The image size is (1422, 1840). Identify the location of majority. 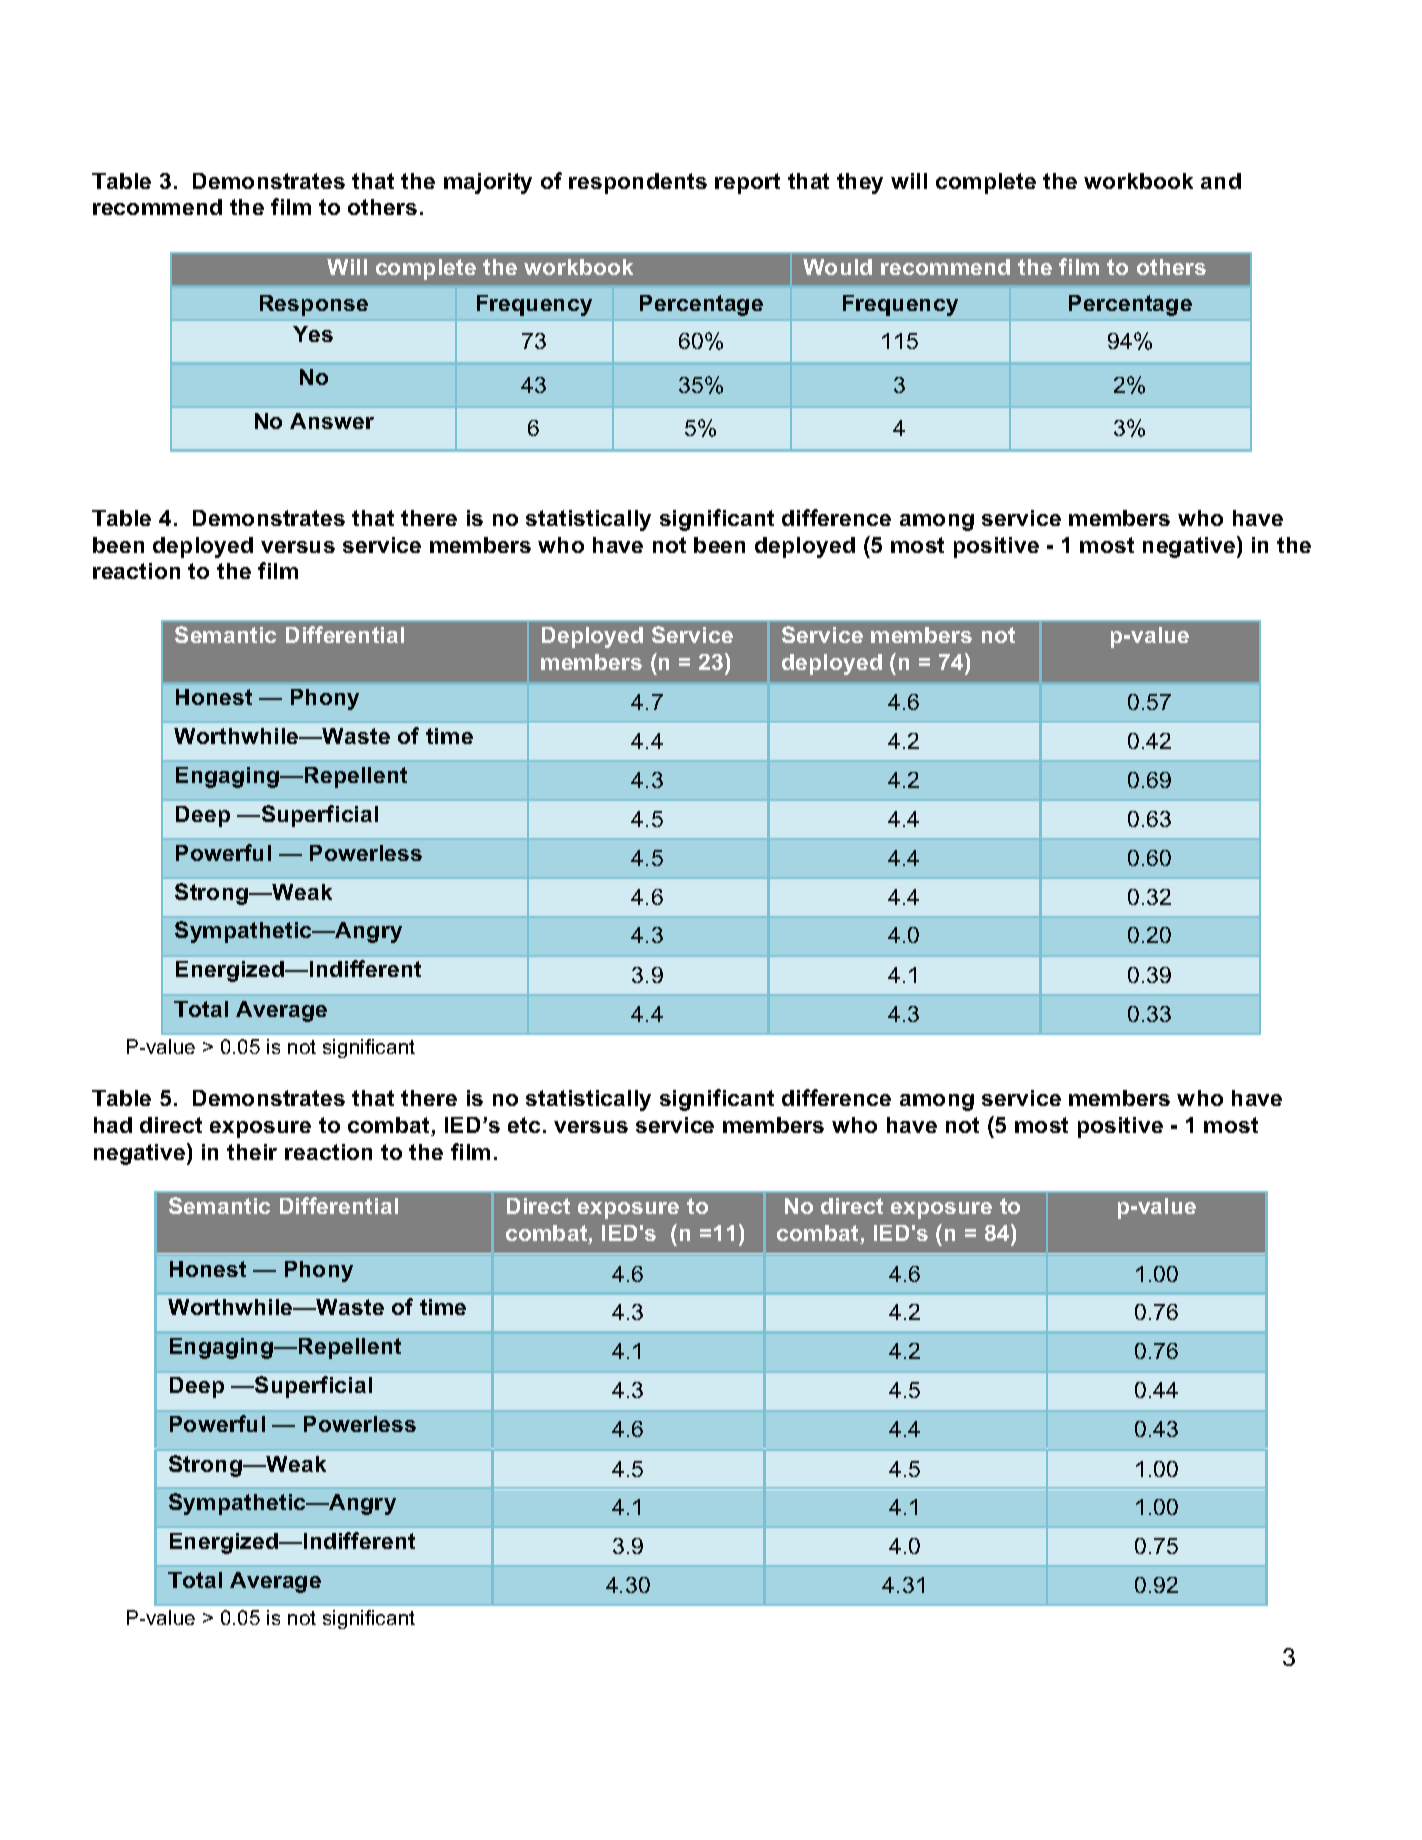
(488, 183).
